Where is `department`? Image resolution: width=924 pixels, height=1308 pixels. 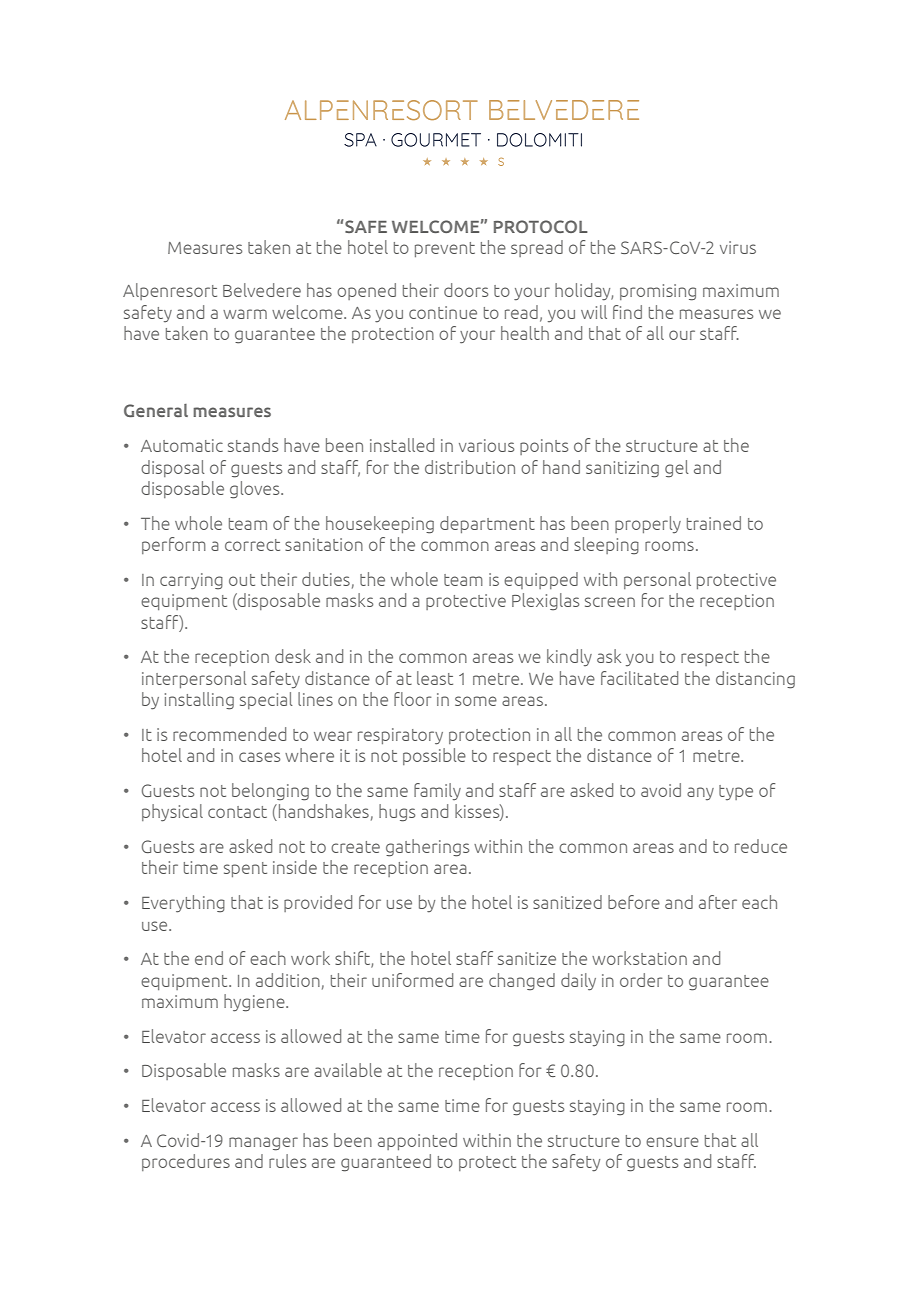 department is located at coordinates (487, 524).
